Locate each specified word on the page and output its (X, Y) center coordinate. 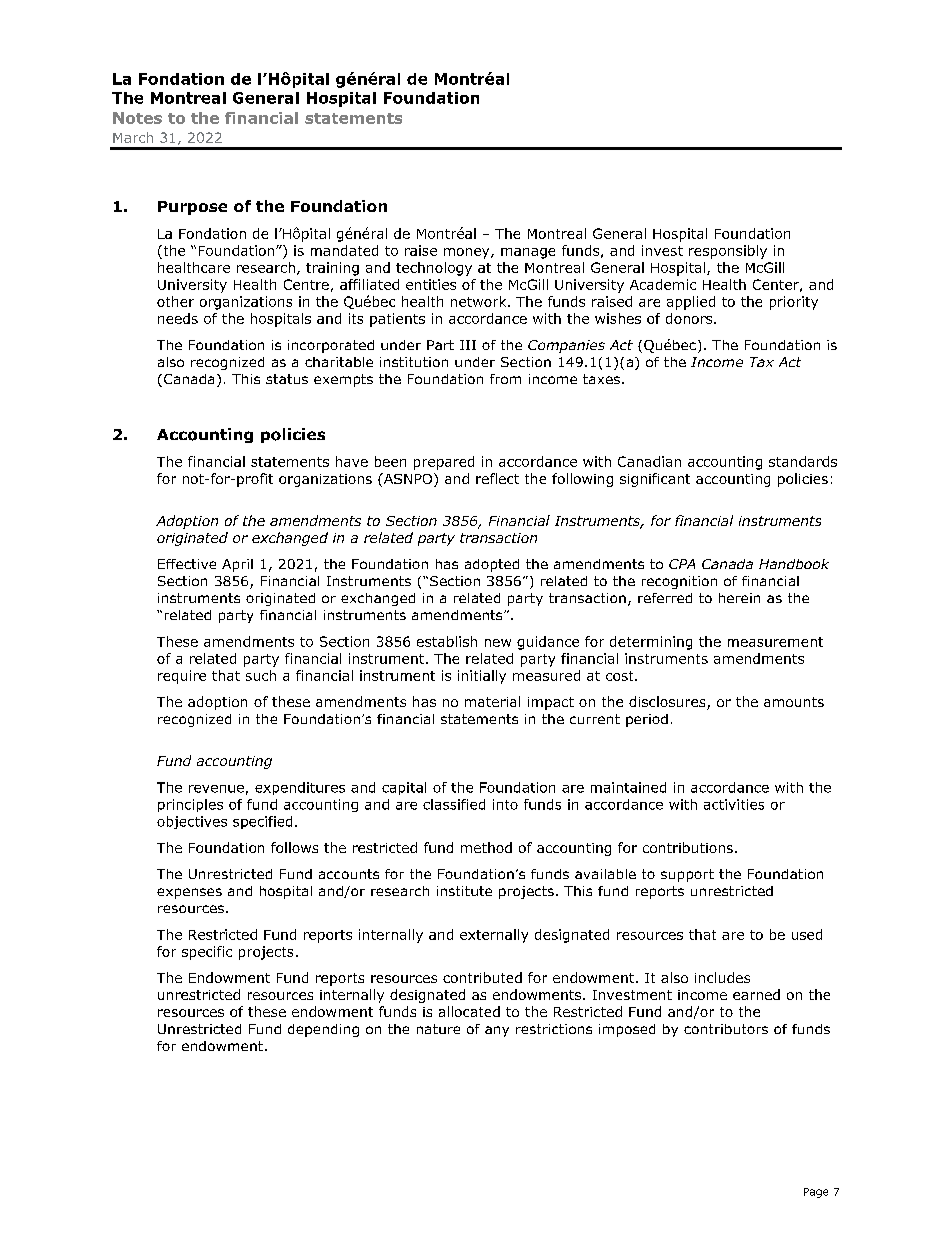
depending (323, 1030)
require (182, 677)
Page (816, 1193)
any (497, 1031)
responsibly (728, 252)
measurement (775, 642)
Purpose (192, 208)
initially (482, 677)
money (468, 253)
